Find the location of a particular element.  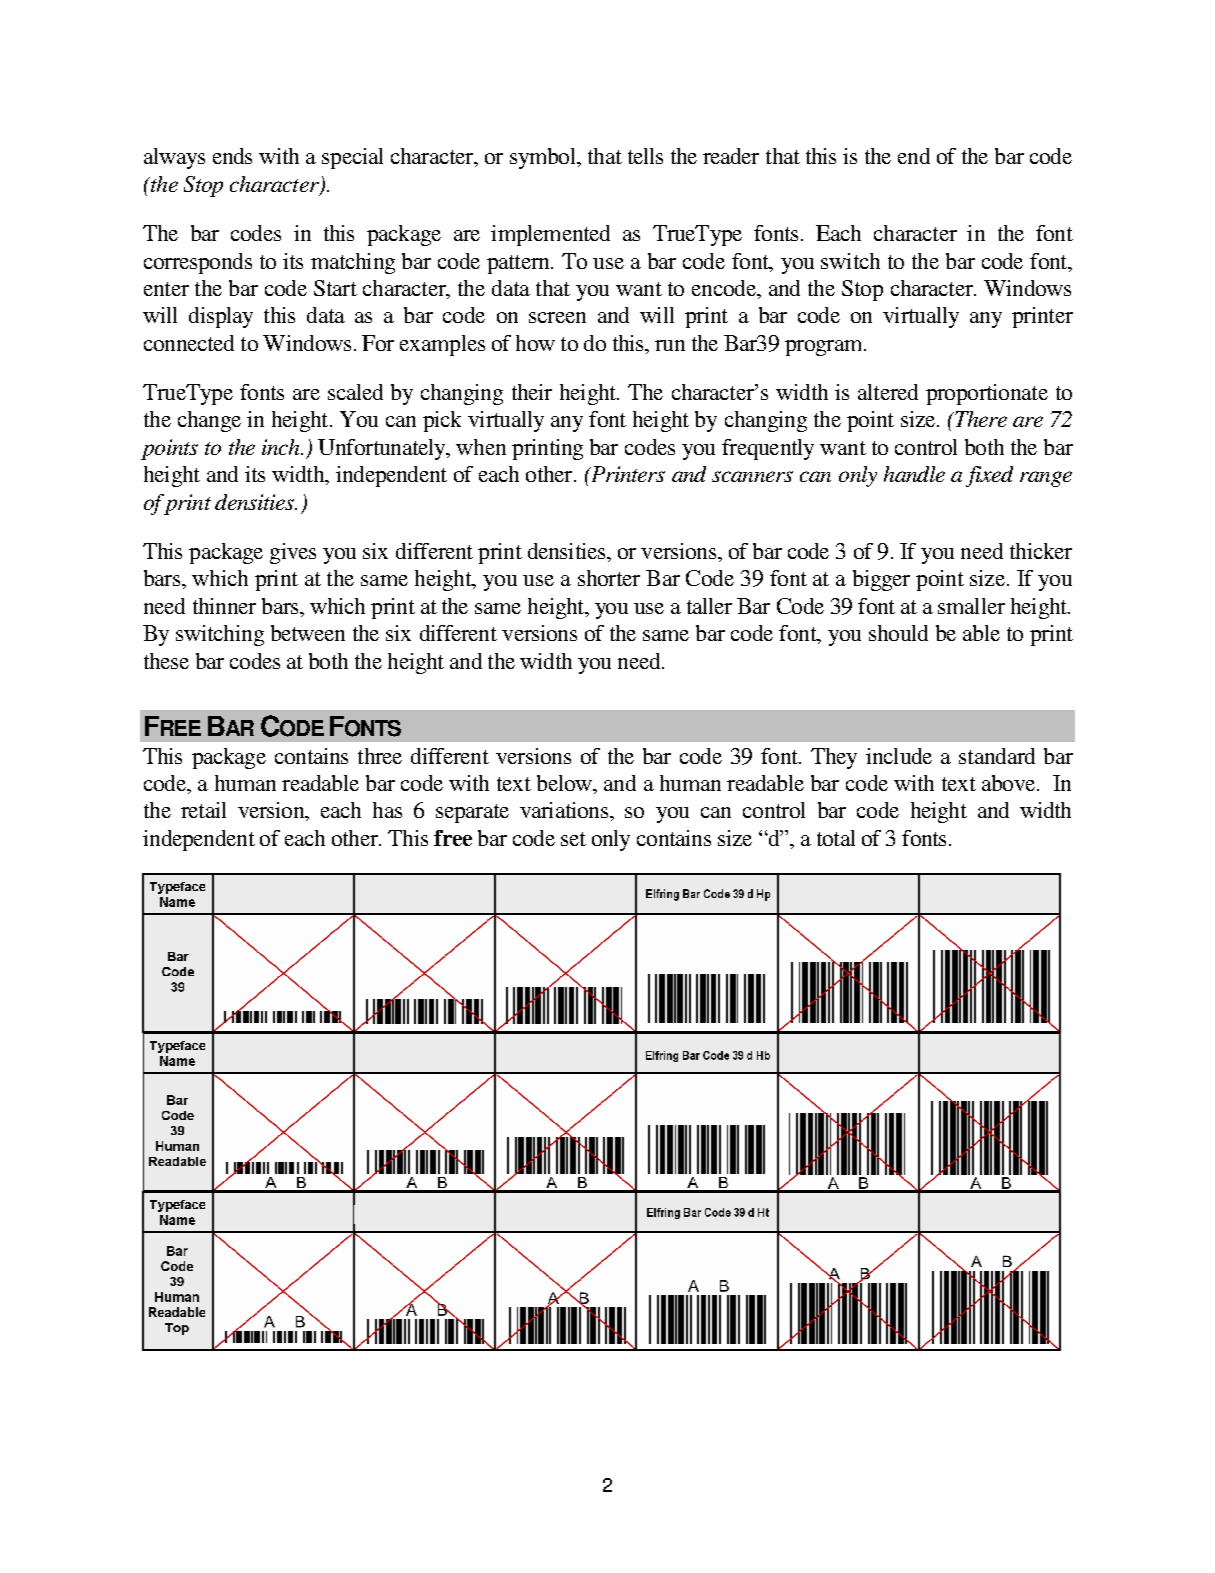

reader is located at coordinates (731, 156).
